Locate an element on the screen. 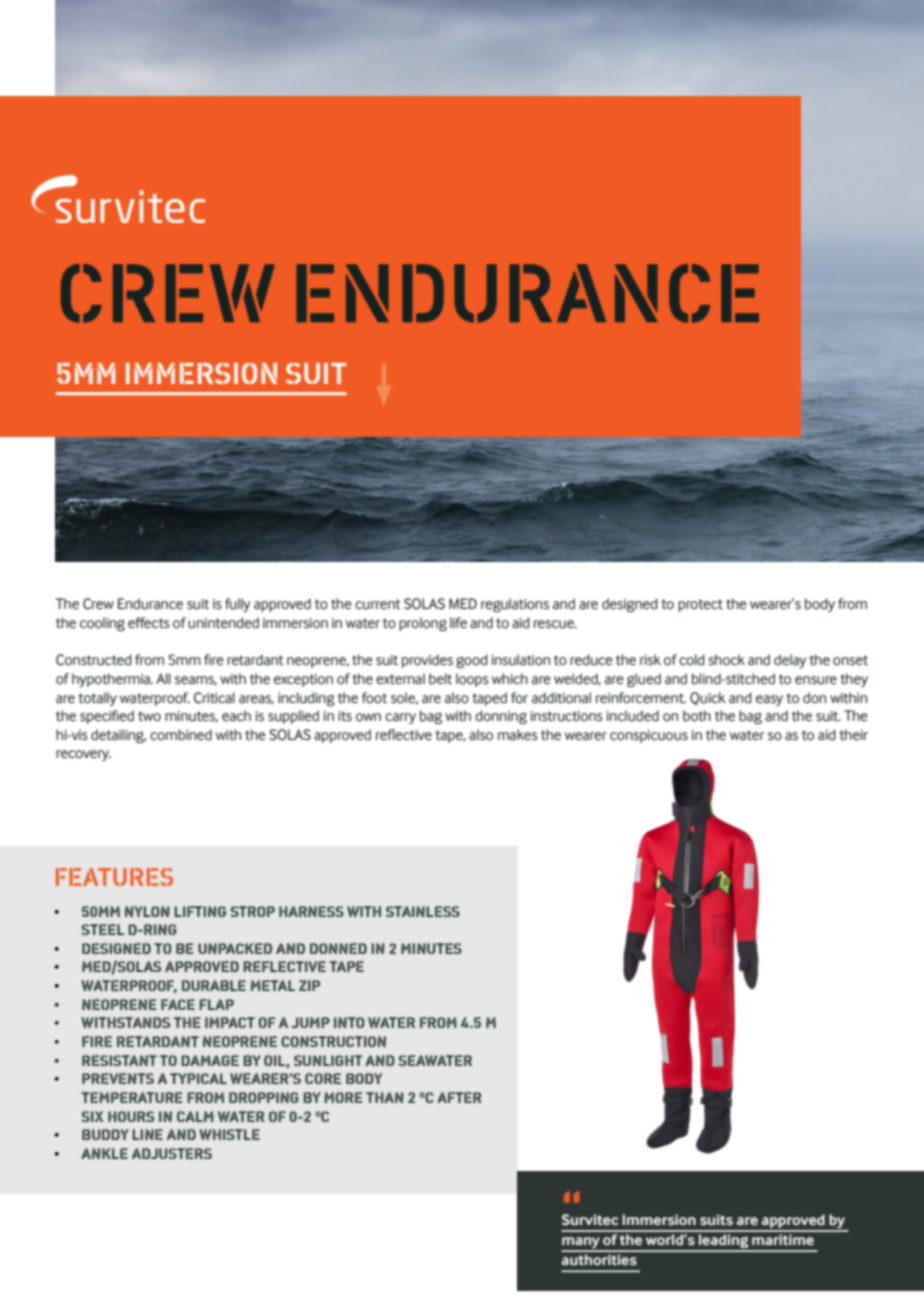 The height and width of the screenshot is (1308, 924). effects is located at coordinates (149, 623).
